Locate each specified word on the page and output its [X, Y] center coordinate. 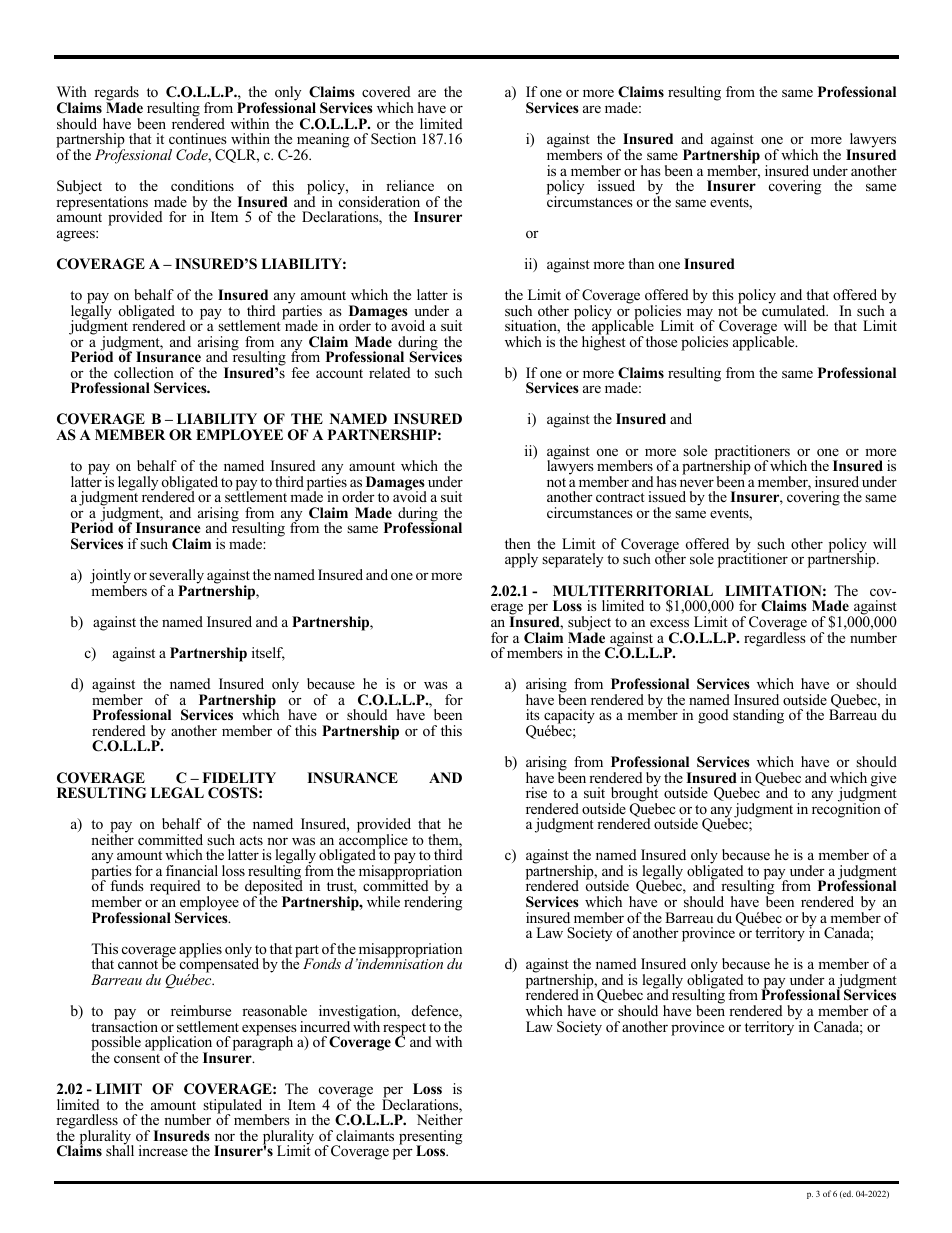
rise [536, 792]
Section [393, 138]
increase [163, 1150]
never [697, 483]
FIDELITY [239, 777]
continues [198, 138]
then [518, 543]
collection [144, 372]
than [641, 263]
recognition [846, 809]
